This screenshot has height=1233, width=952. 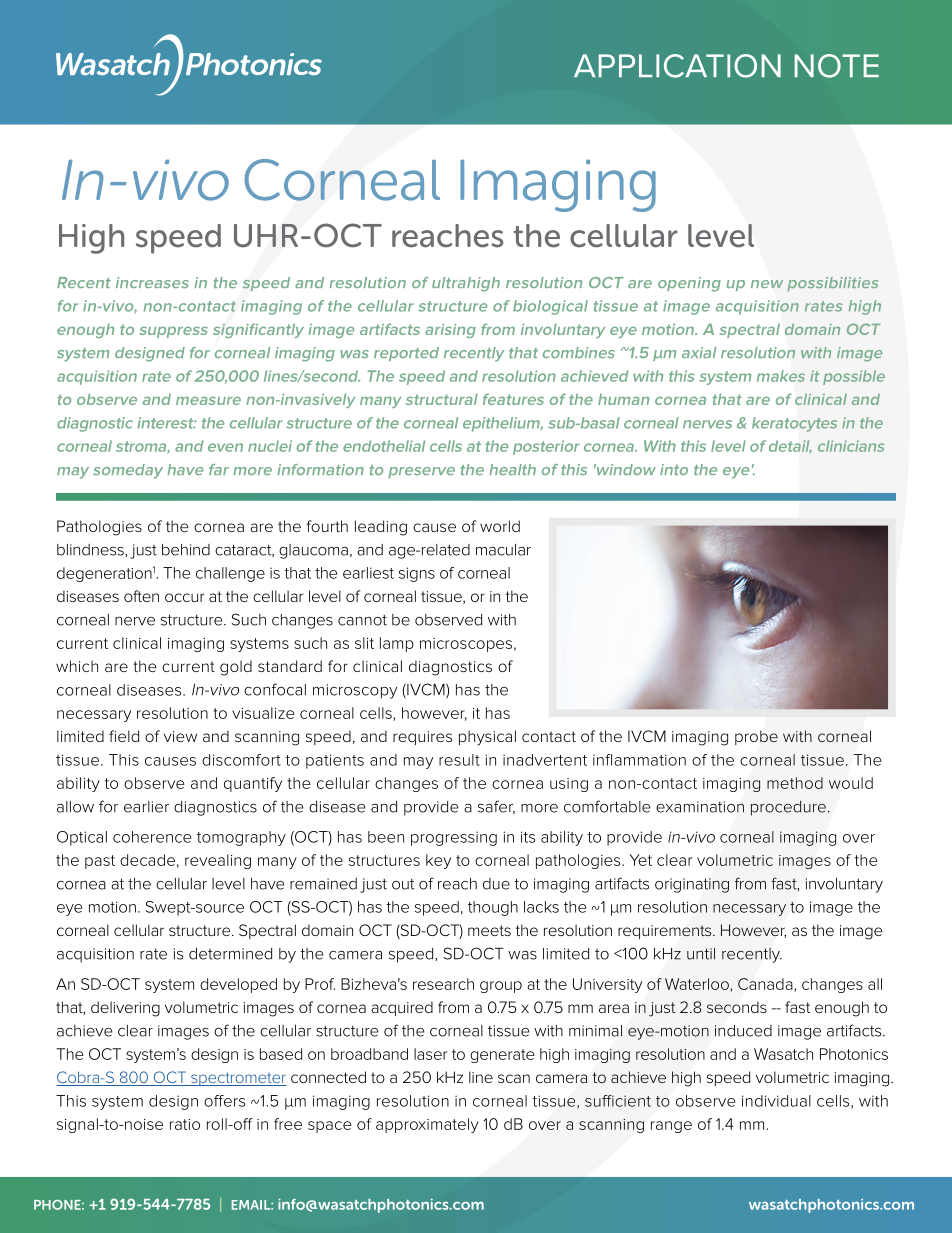 What do you see at coordinates (837, 66) in the screenshot?
I see `NOTE` at bounding box center [837, 66].
